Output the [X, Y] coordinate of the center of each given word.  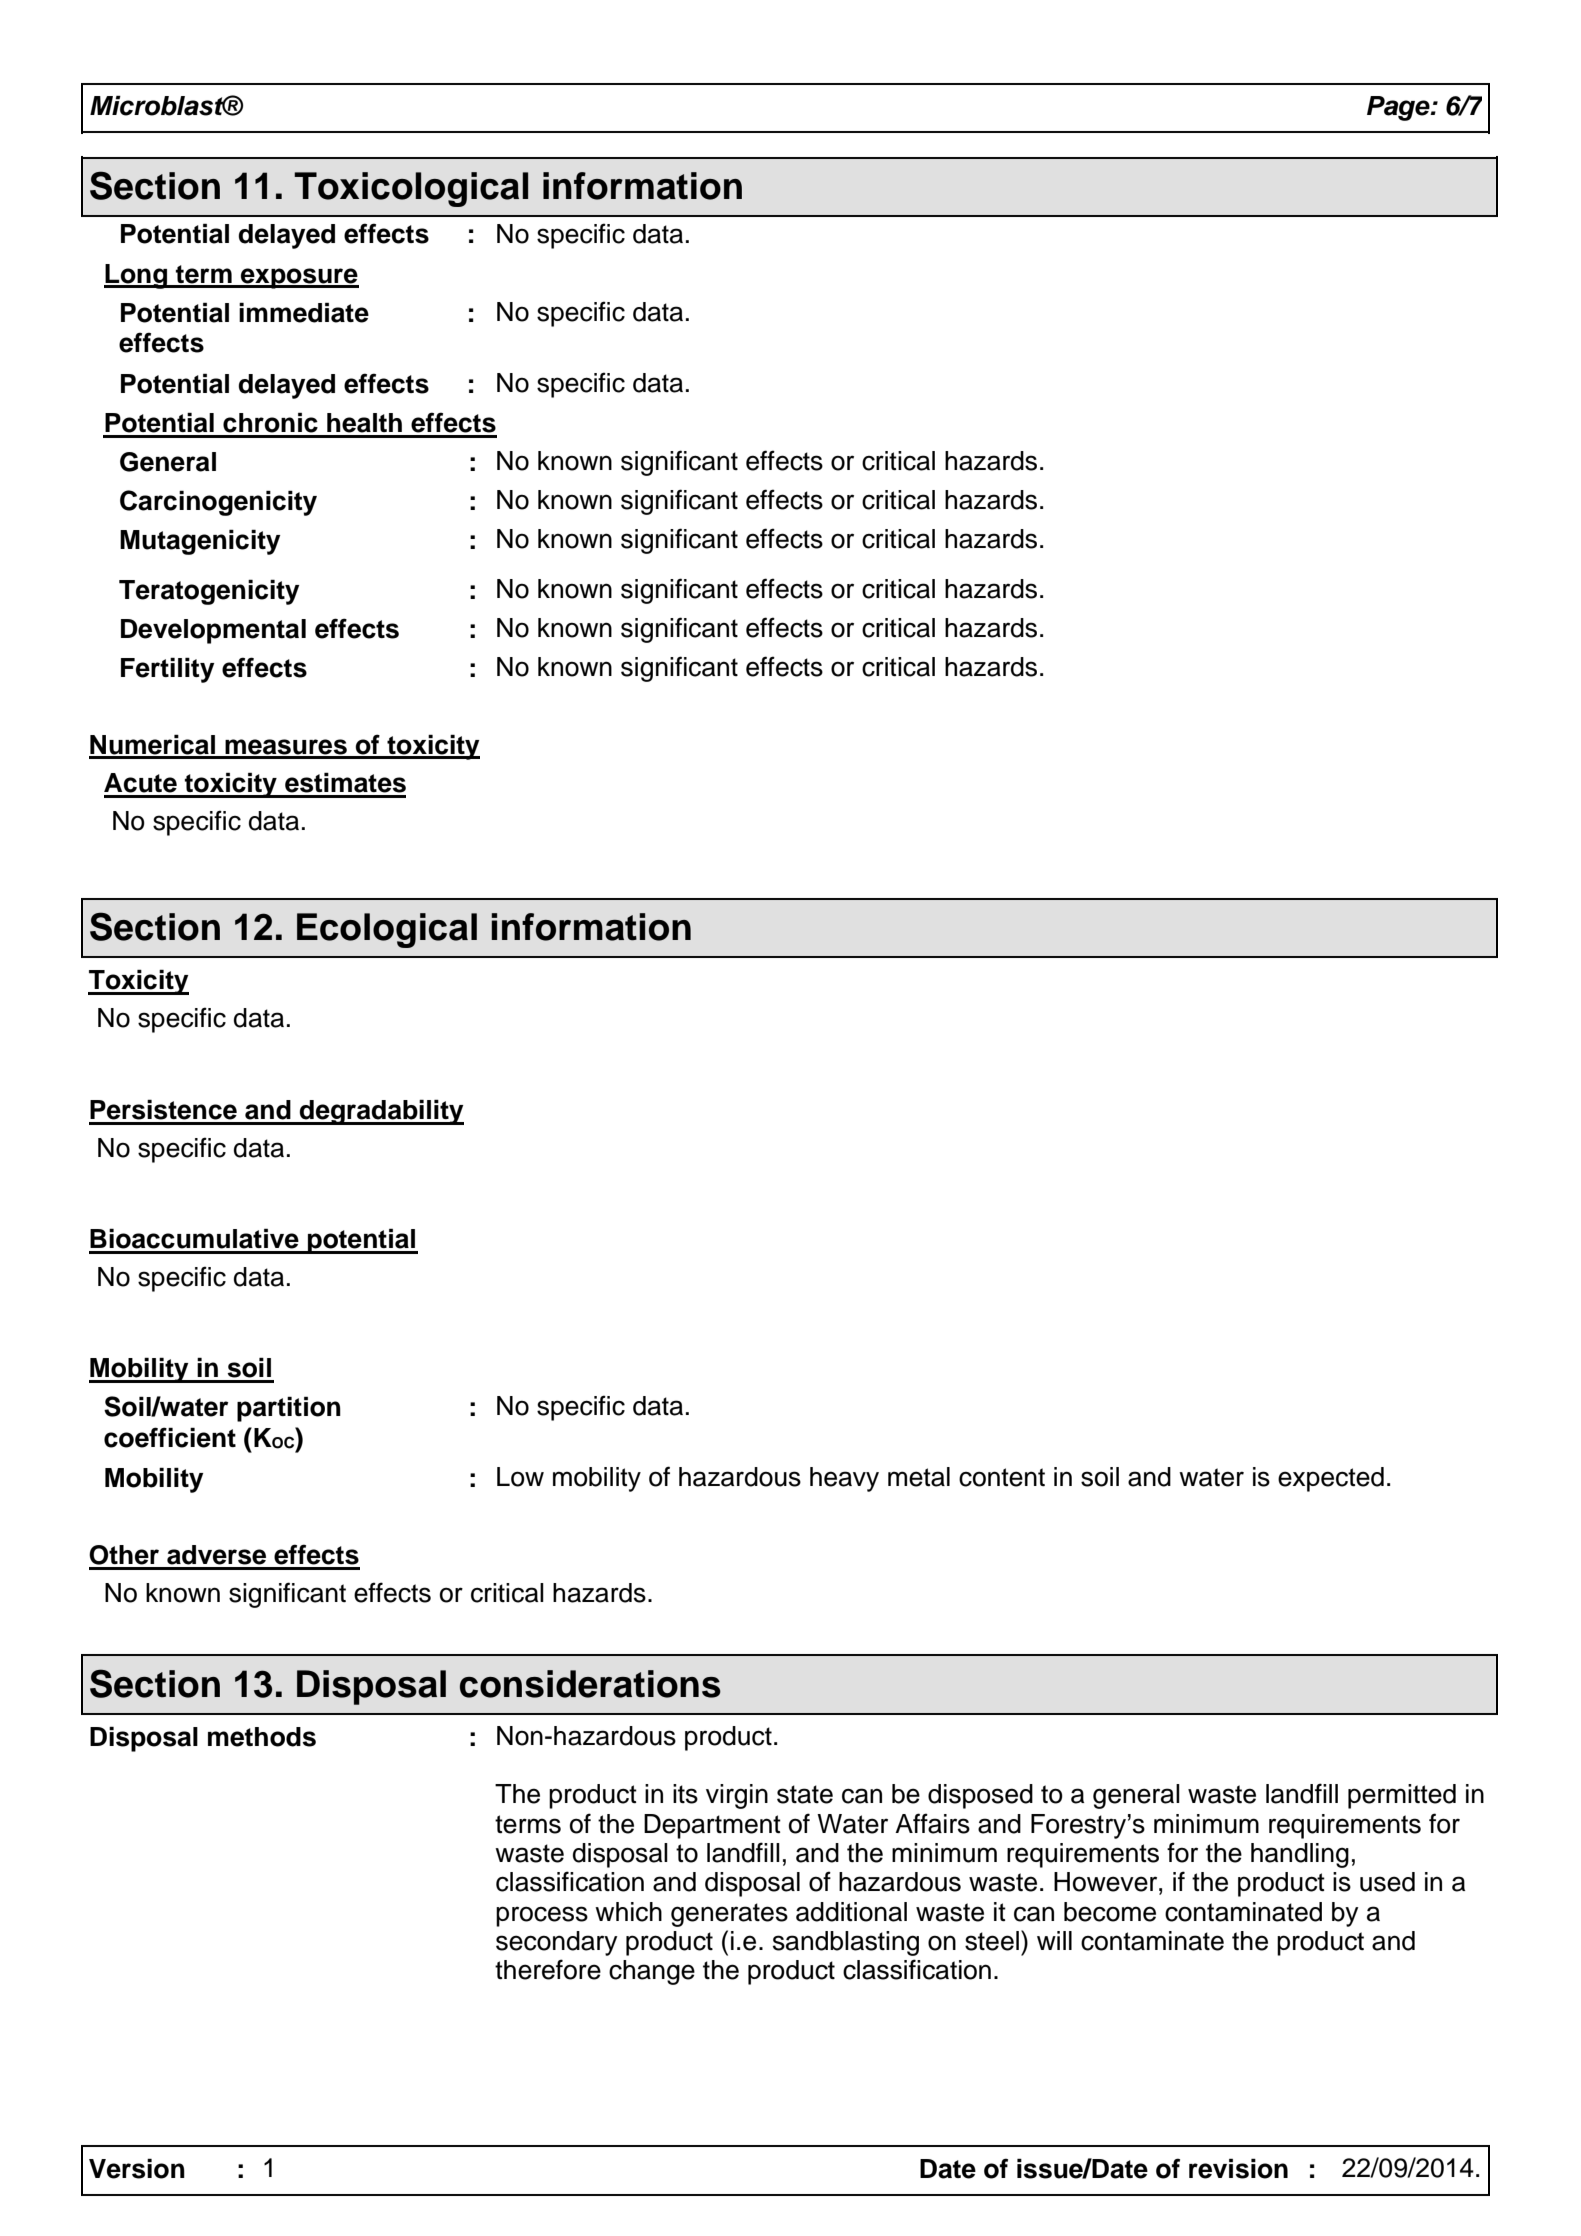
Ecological [387, 930]
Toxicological [411, 189]
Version [137, 2168]
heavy [844, 1479]
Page [1399, 108]
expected [1331, 1479]
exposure [299, 278]
